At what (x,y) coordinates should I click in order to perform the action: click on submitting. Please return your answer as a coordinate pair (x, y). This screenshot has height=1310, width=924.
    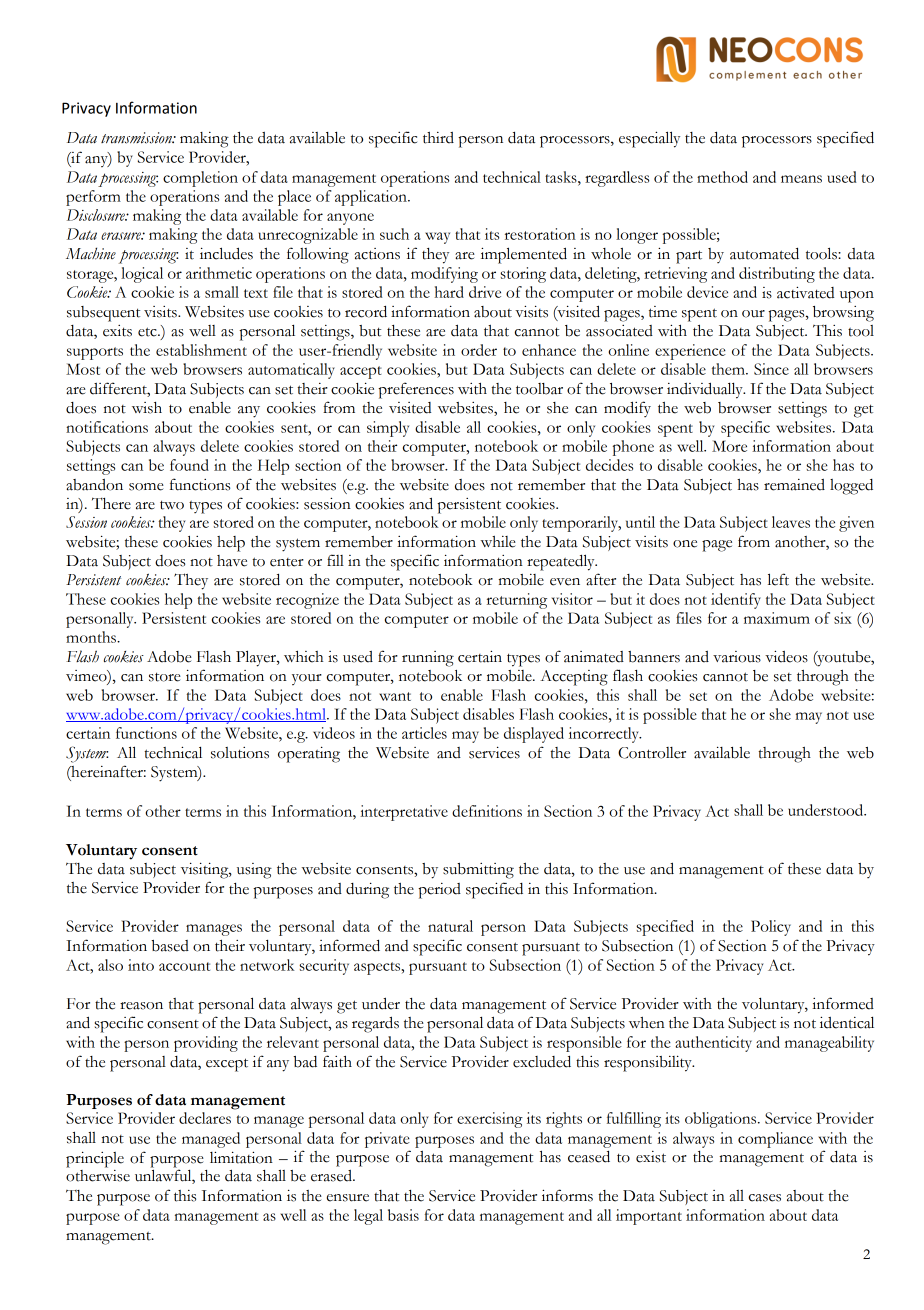
    Looking at the image, I should click on (478, 871).
